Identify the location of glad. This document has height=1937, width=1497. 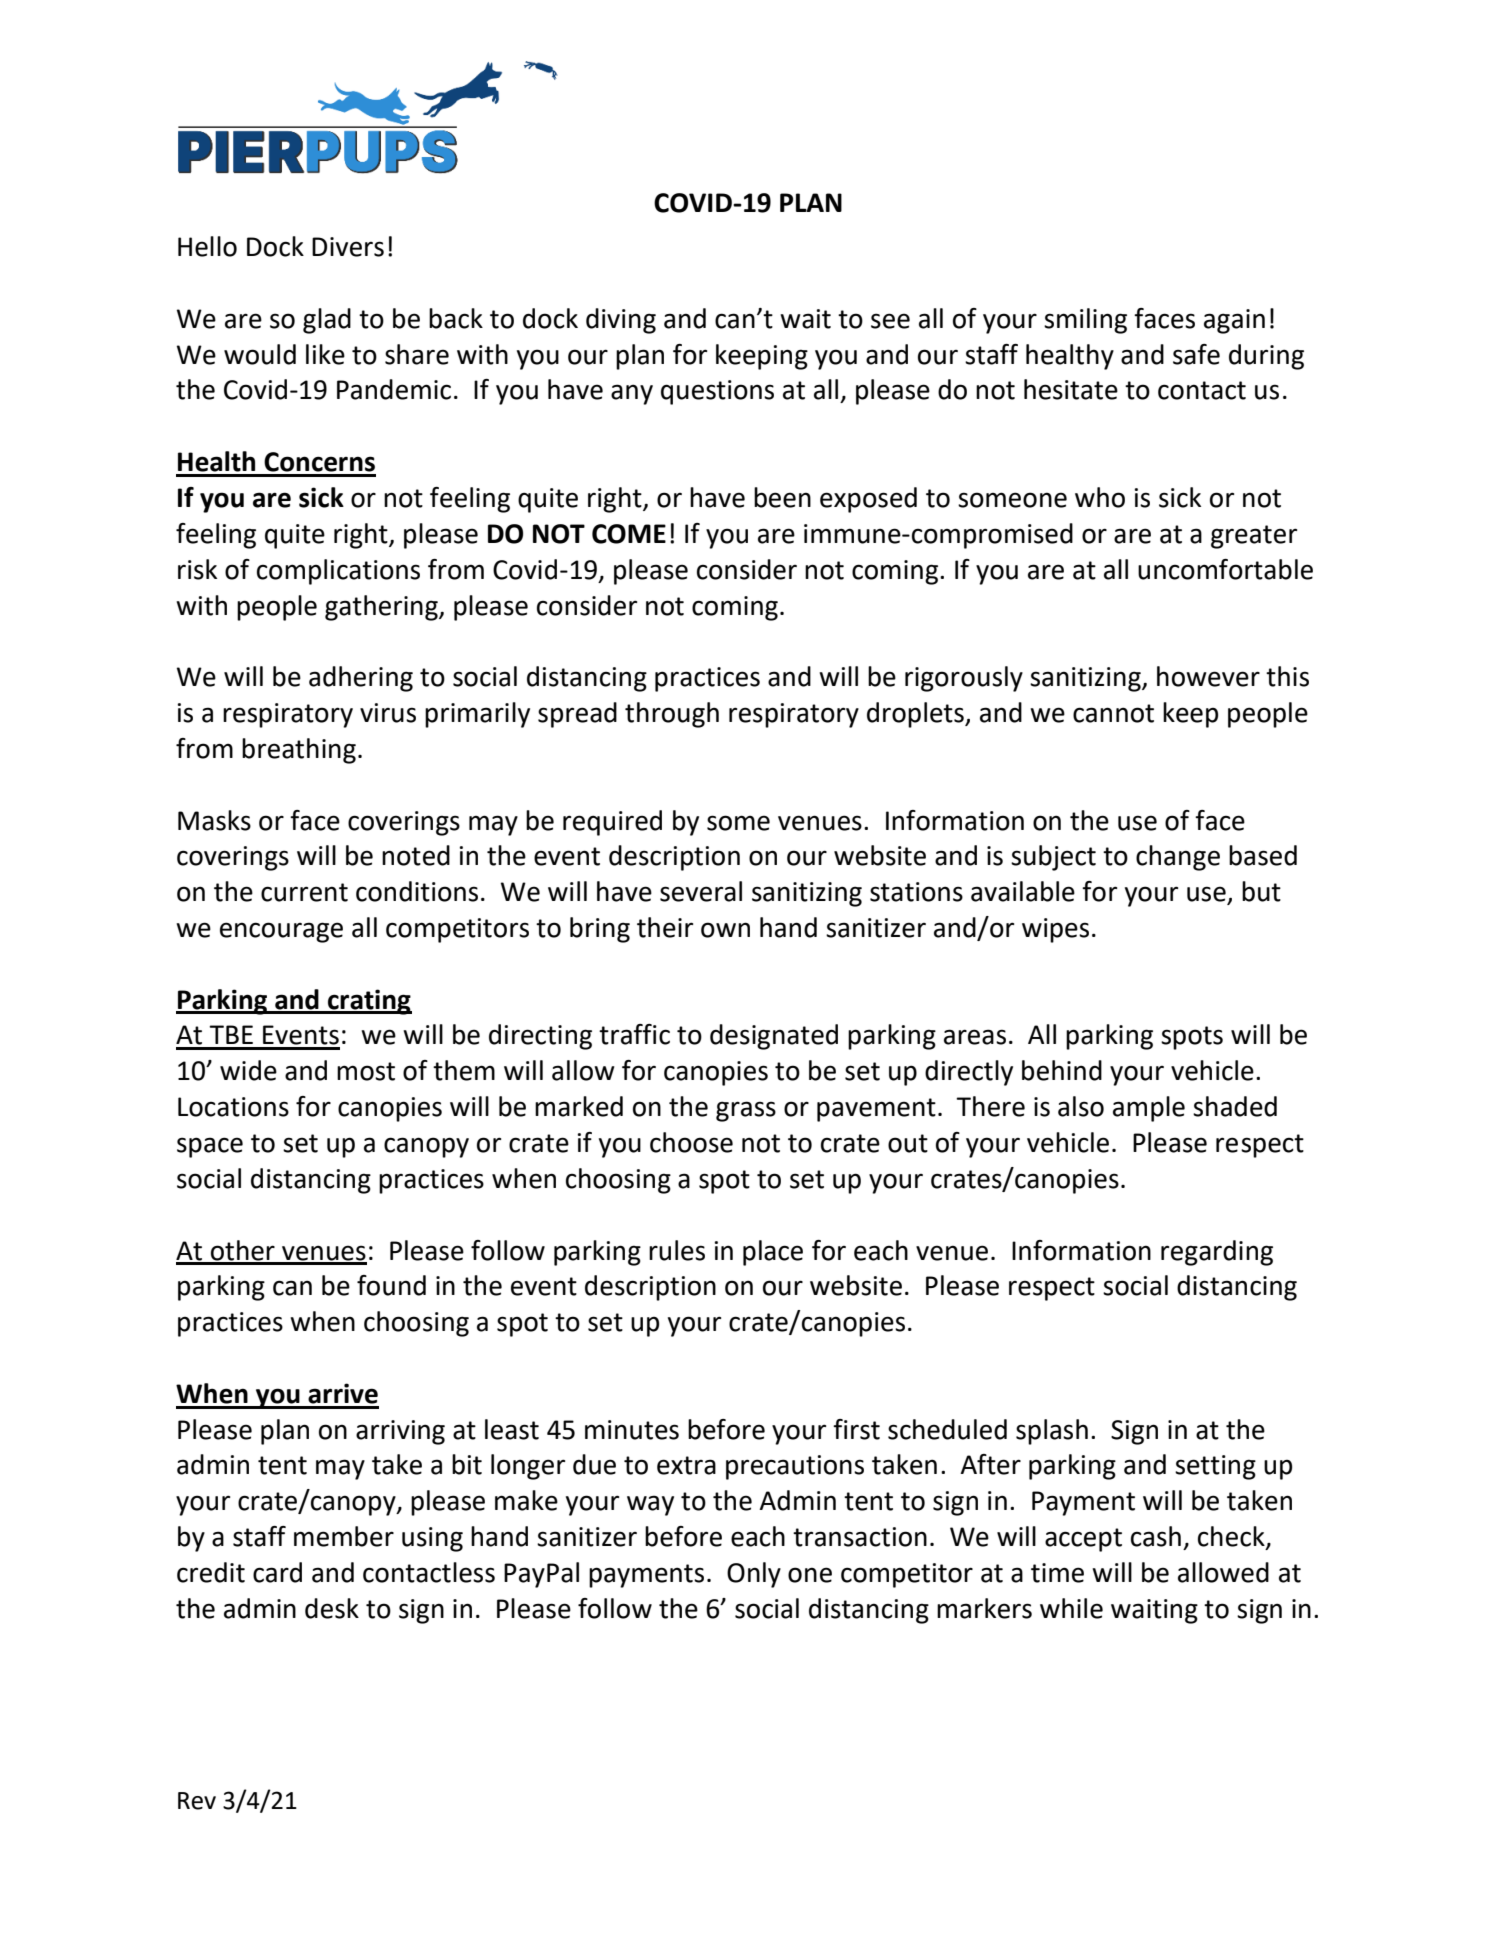
(327, 321).
